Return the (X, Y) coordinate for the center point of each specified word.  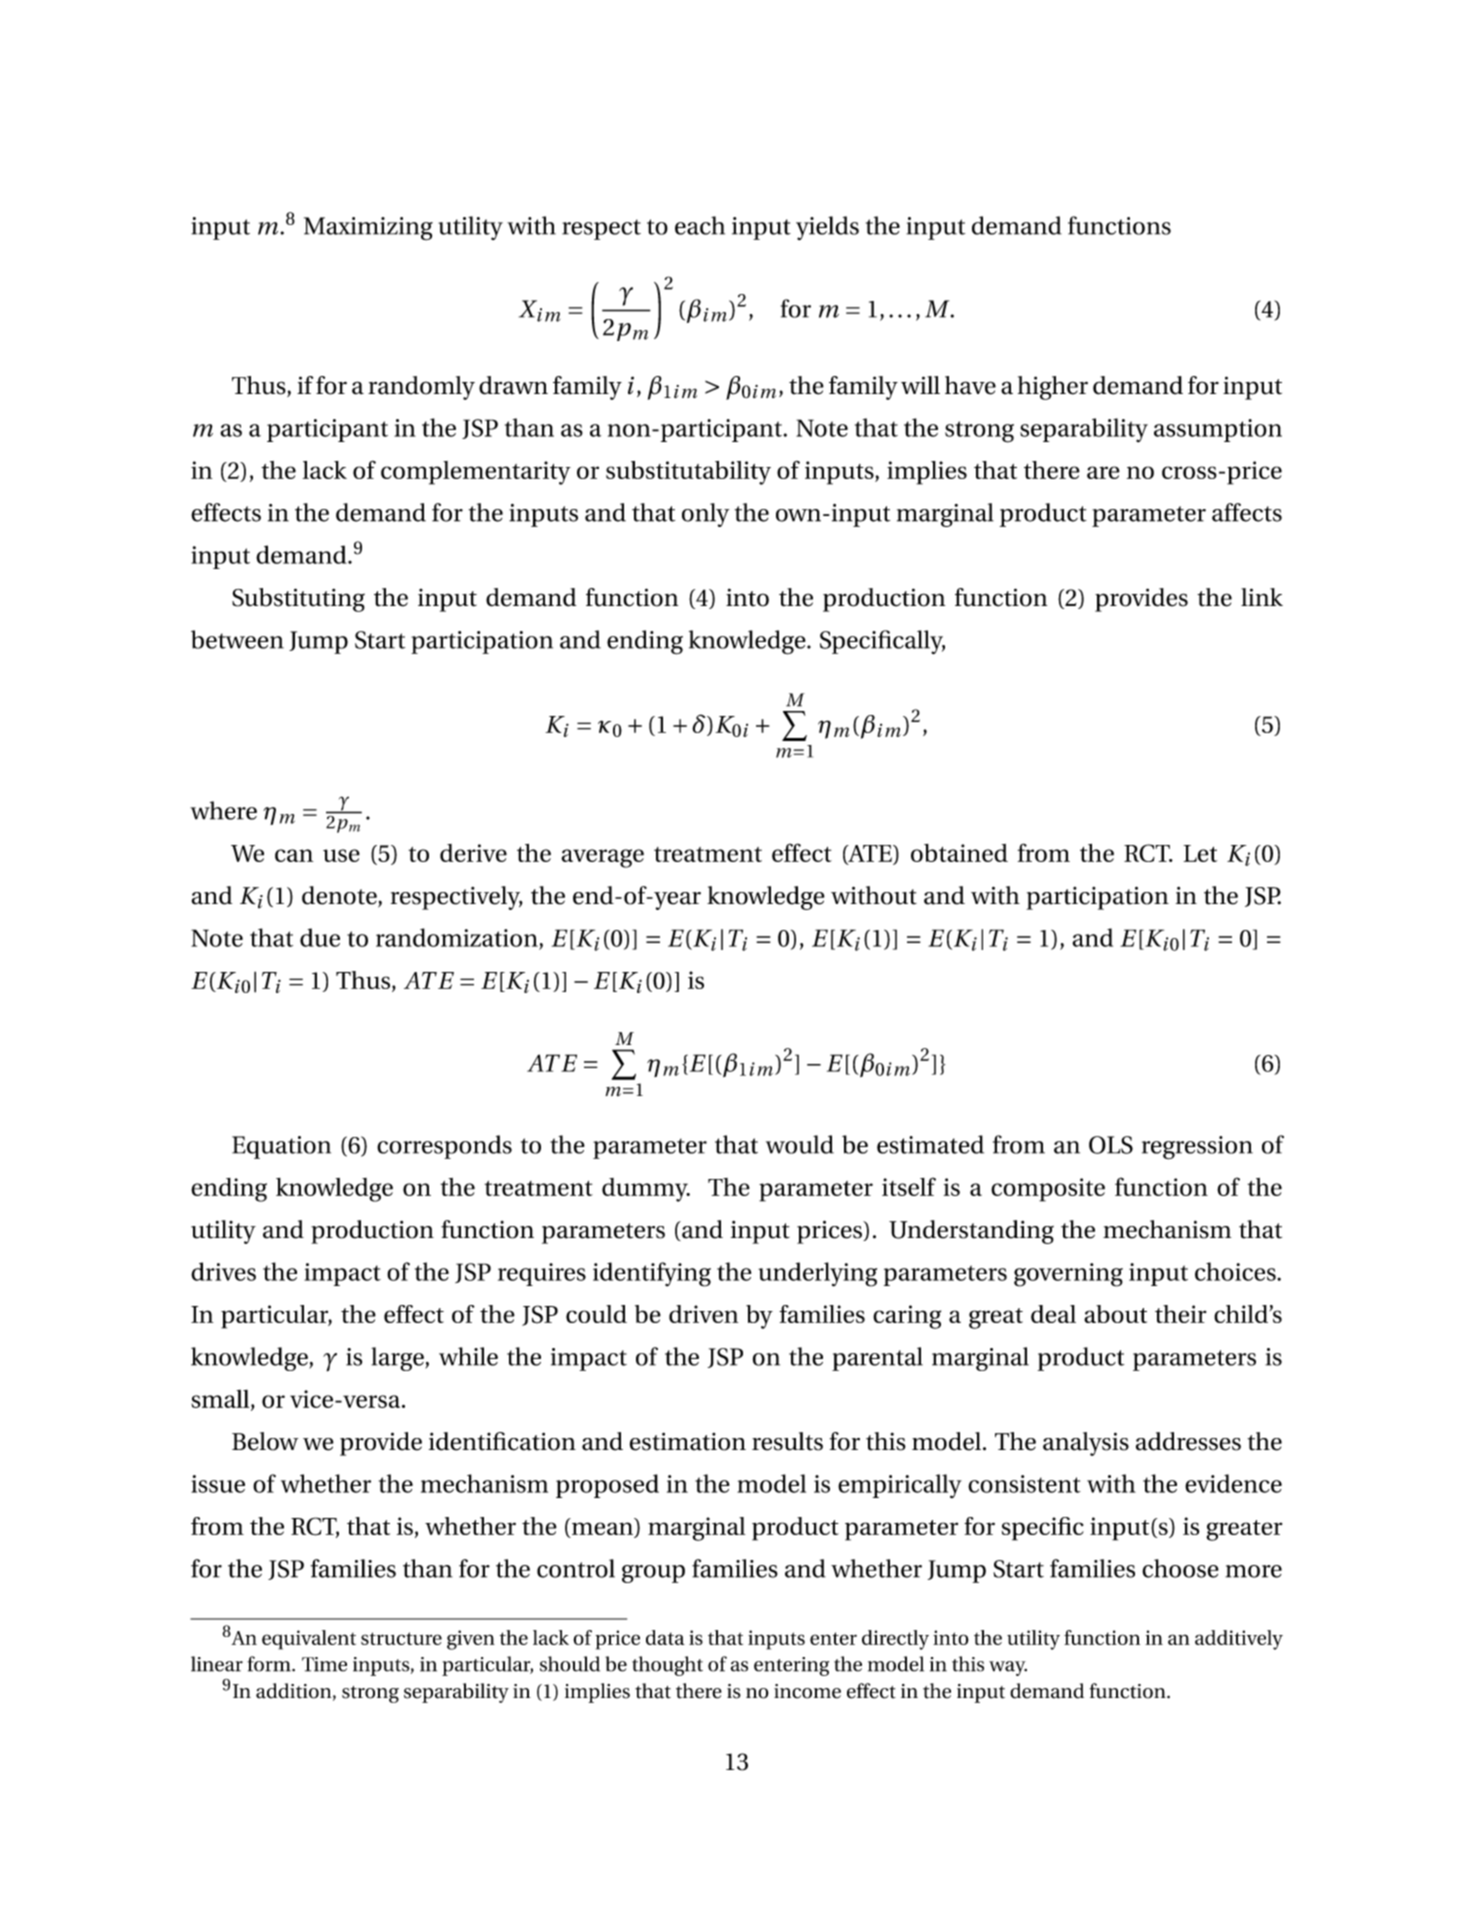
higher (1053, 388)
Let (1200, 853)
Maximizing (368, 229)
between (237, 639)
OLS (1111, 1145)
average (602, 858)
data (665, 1637)
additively (1239, 1640)
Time (324, 1664)
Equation (281, 1147)
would (800, 1144)
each (700, 225)
